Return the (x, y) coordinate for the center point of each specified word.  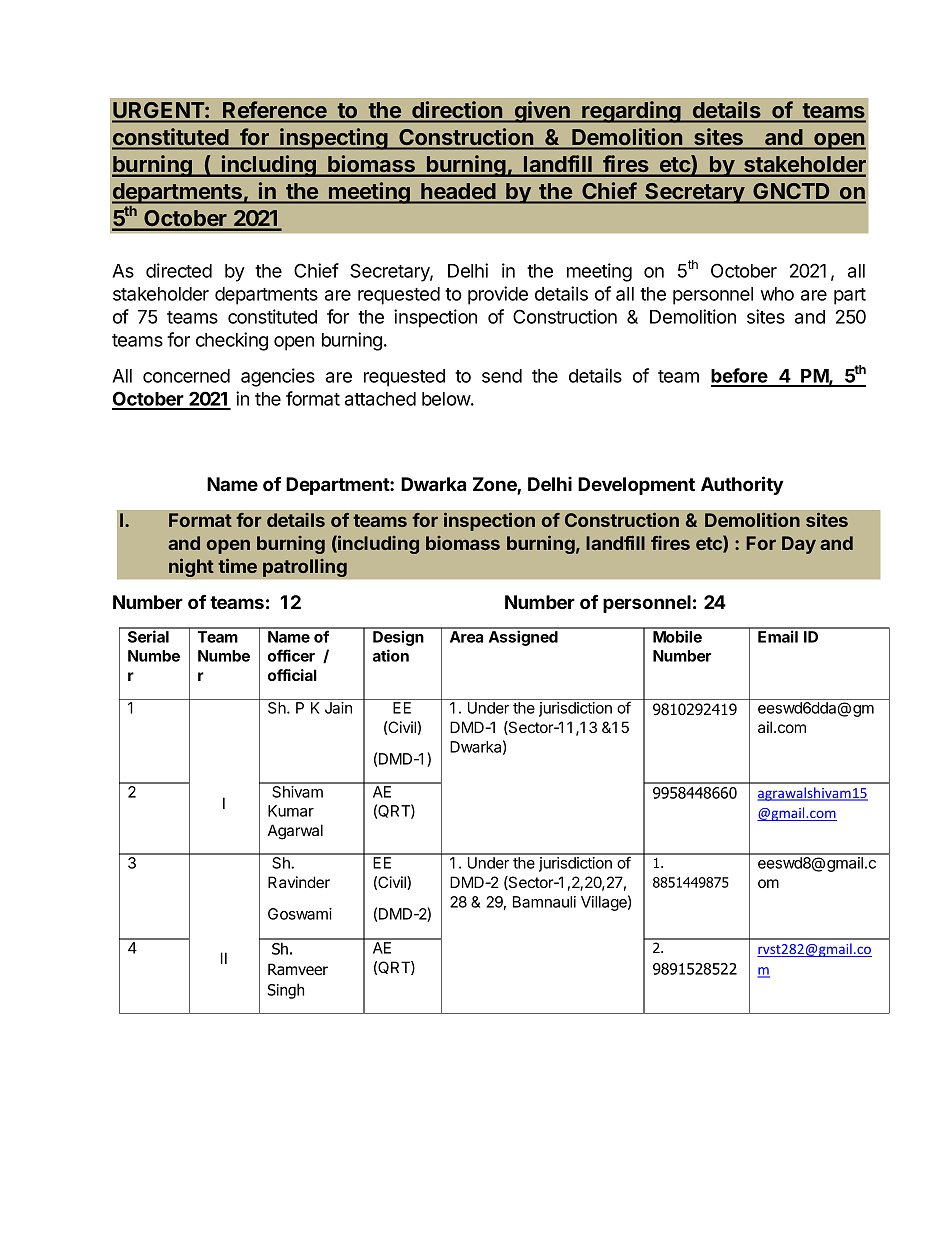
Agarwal (295, 832)
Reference (275, 109)
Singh (286, 991)
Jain (338, 708)
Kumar (291, 811)
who (777, 294)
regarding (631, 112)
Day (799, 545)
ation (391, 655)
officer (291, 655)
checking (232, 341)
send (502, 376)
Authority (742, 485)
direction (457, 109)
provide (498, 295)
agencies (278, 377)
